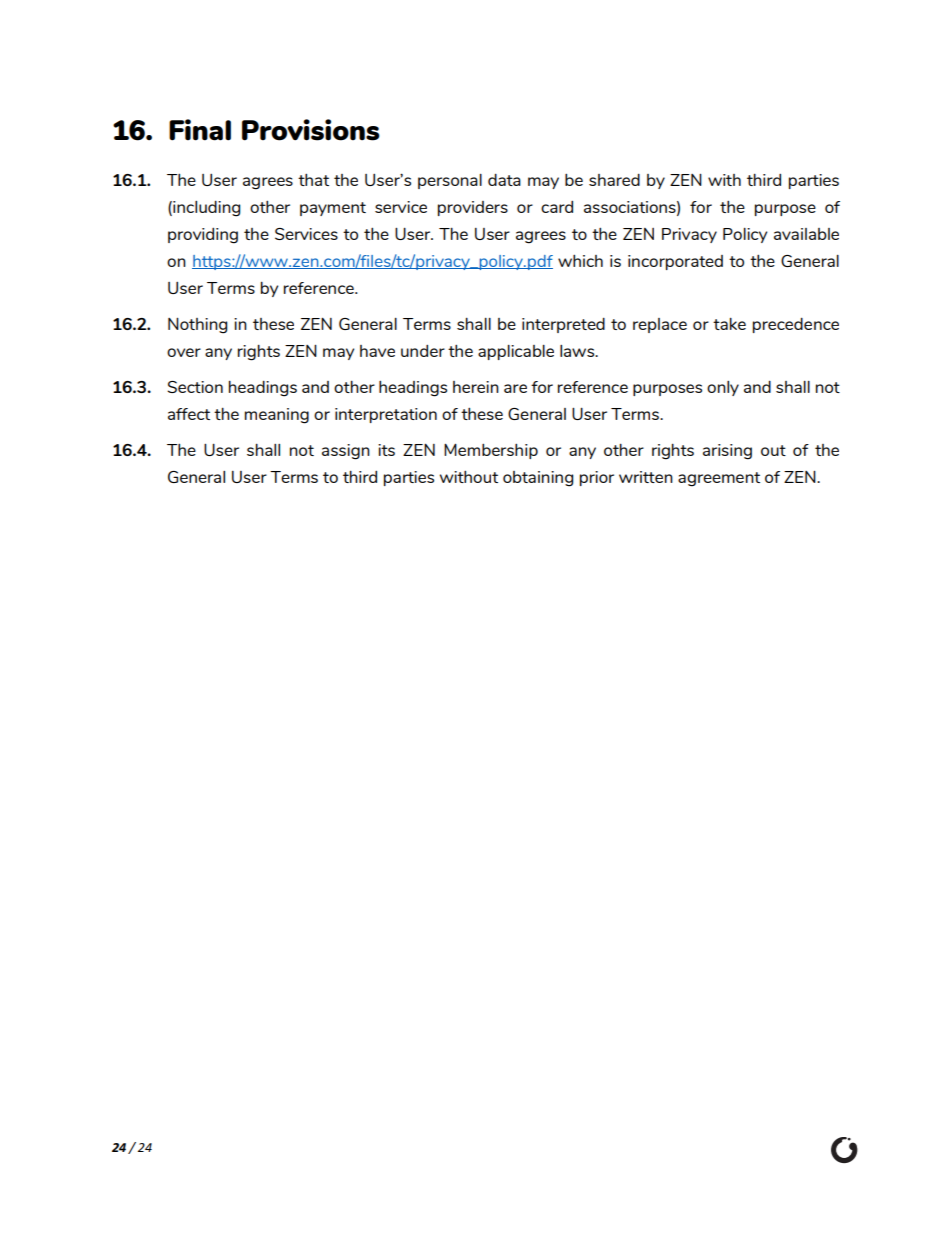  What do you see at coordinates (563, 325) in the screenshot?
I see `interpreted` at bounding box center [563, 325].
